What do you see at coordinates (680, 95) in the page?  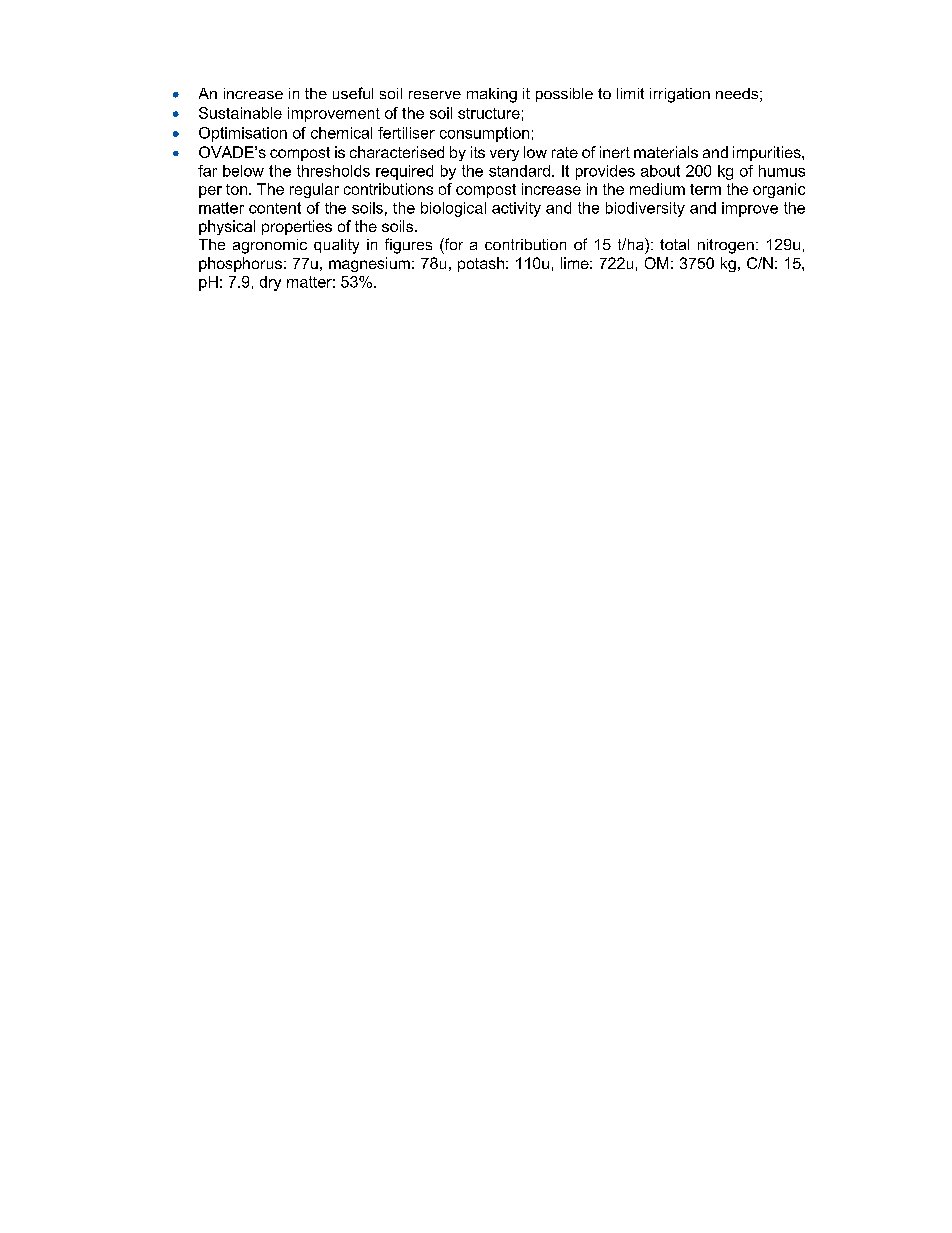 I see `irrigation` at bounding box center [680, 95].
